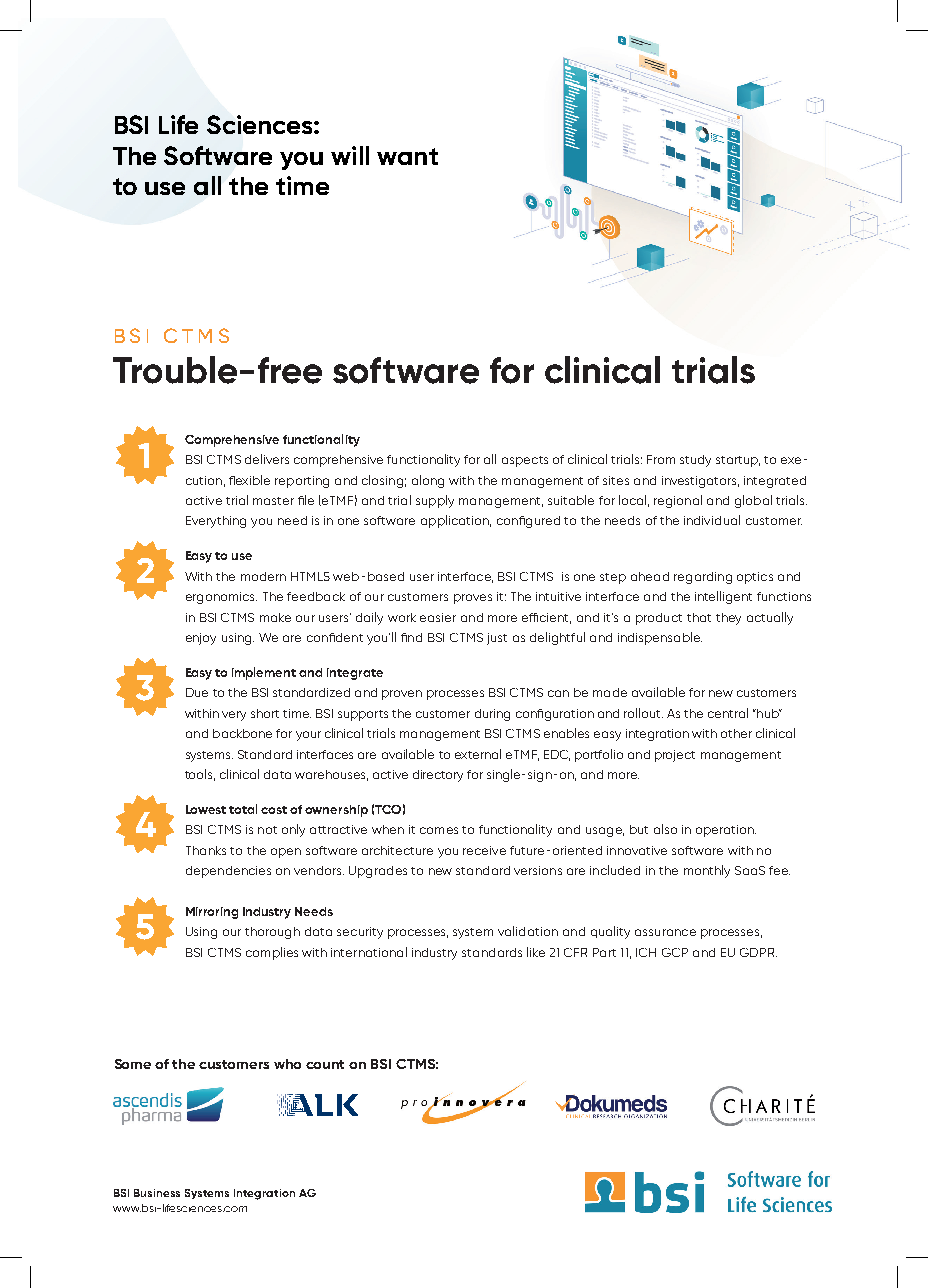  What do you see at coordinates (407, 156) in the document?
I see `want` at bounding box center [407, 156].
